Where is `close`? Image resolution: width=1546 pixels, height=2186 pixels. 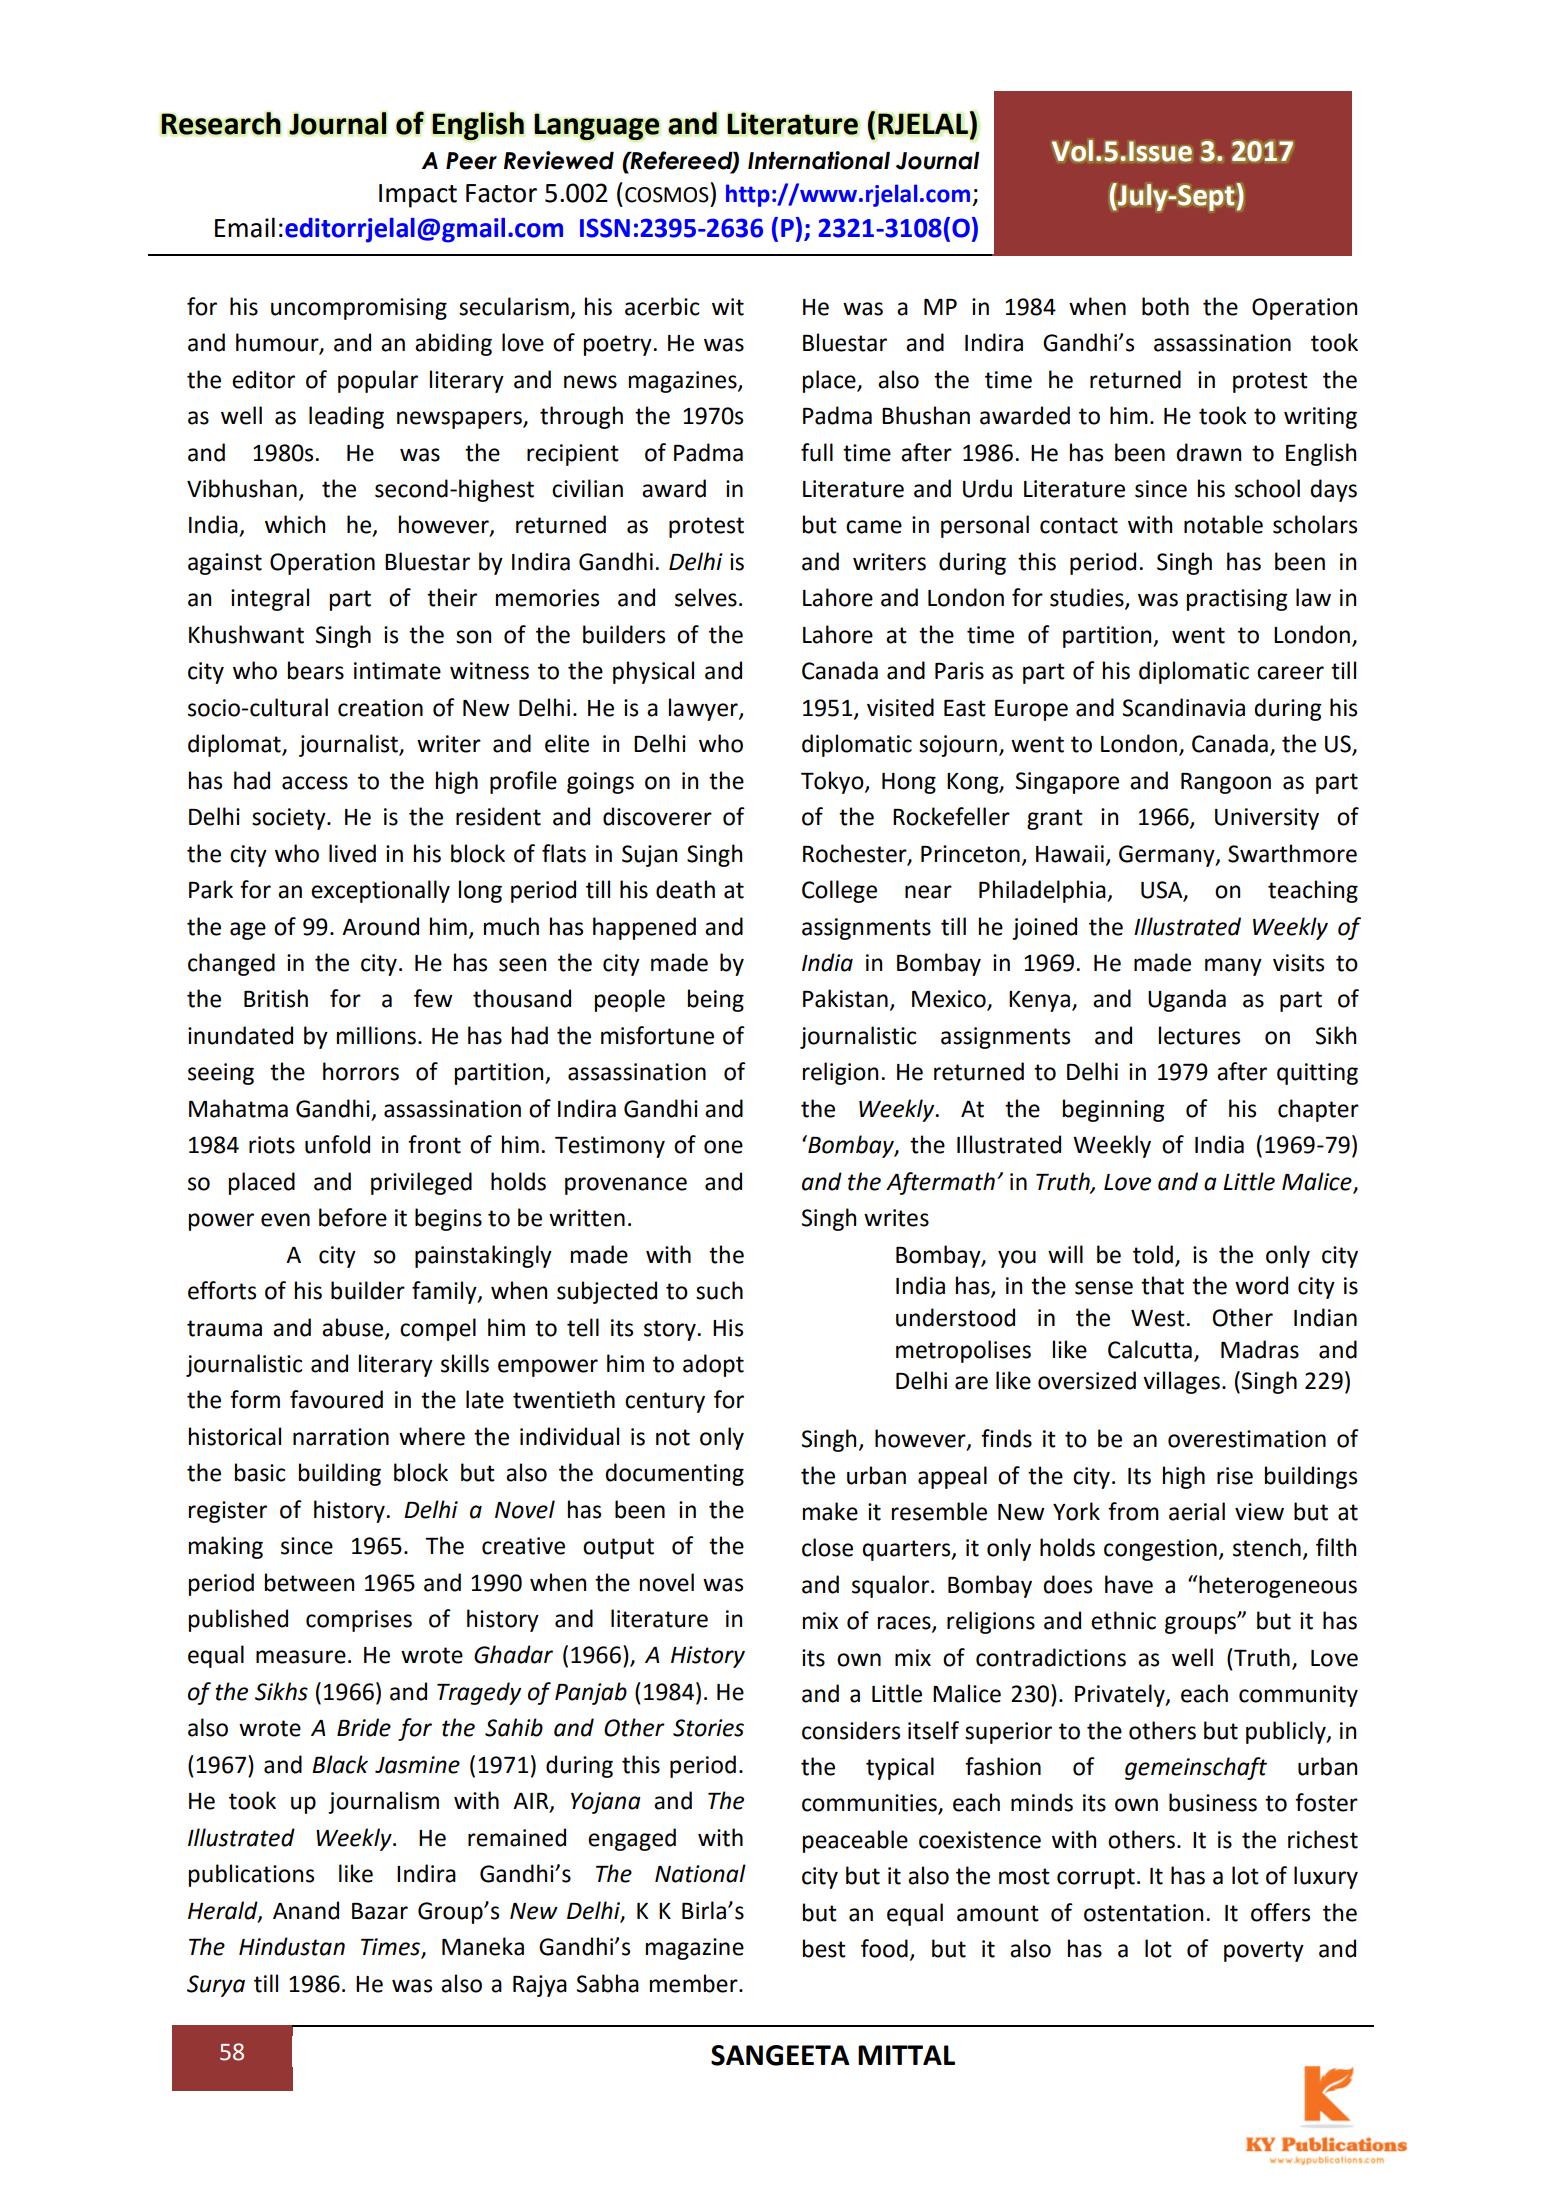
close is located at coordinates (827, 1547).
